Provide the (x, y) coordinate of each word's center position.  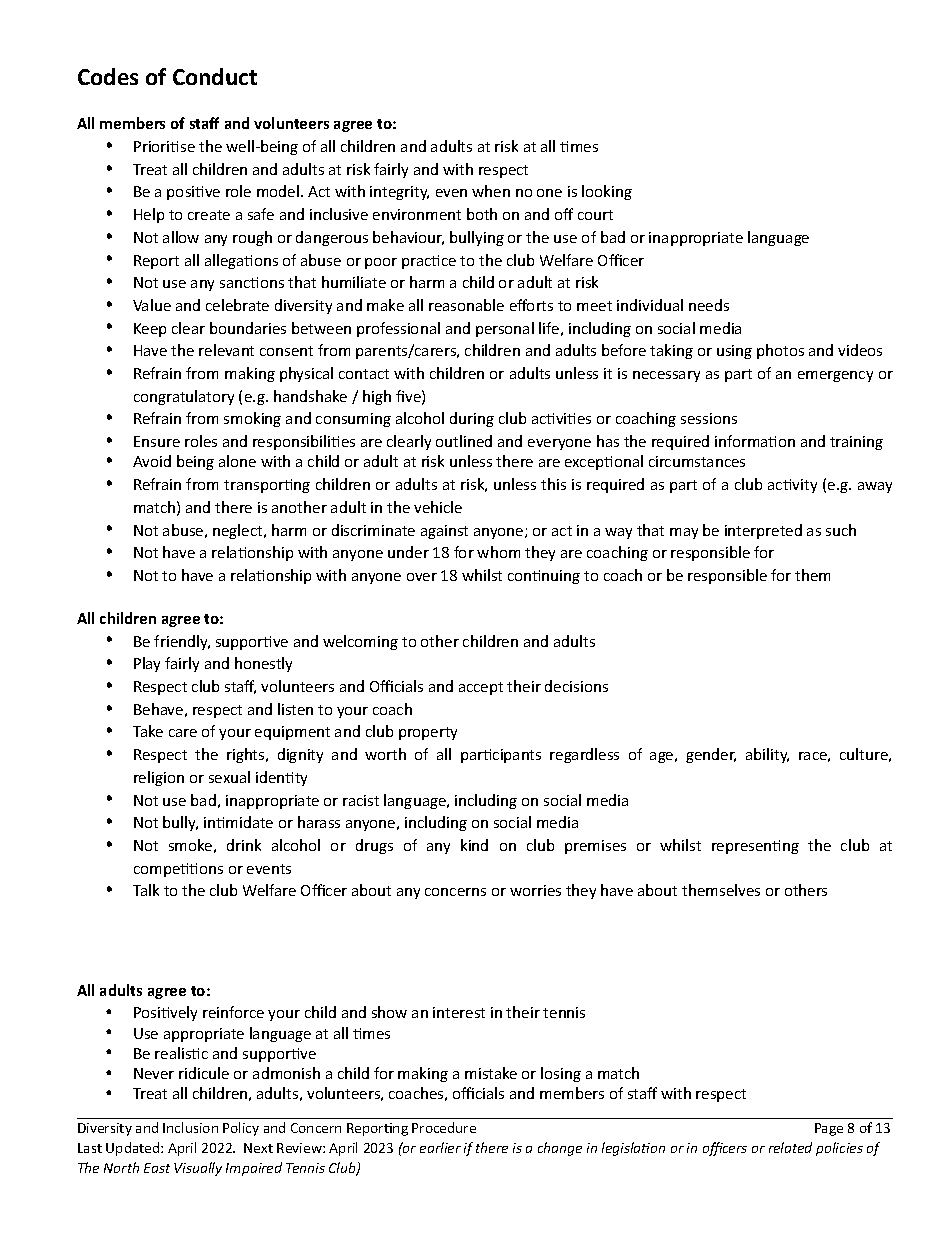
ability (767, 755)
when (491, 191)
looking (607, 192)
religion (159, 778)
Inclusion (190, 1127)
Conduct (215, 76)
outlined (464, 441)
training (856, 443)
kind (474, 845)
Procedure (444, 1127)
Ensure (157, 441)
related (790, 1147)
